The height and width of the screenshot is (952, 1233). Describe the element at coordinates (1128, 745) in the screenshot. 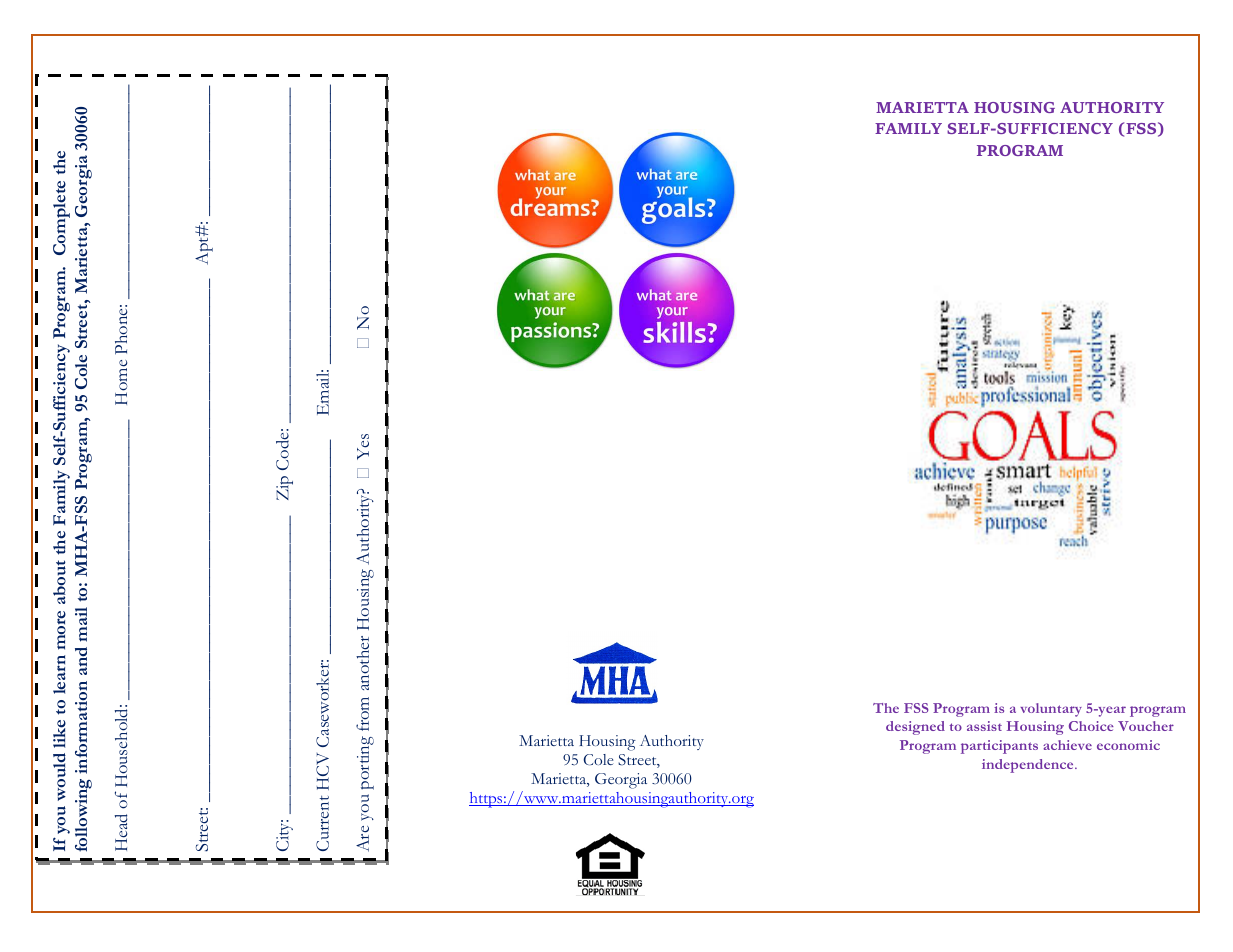

I see `economic` at that location.
